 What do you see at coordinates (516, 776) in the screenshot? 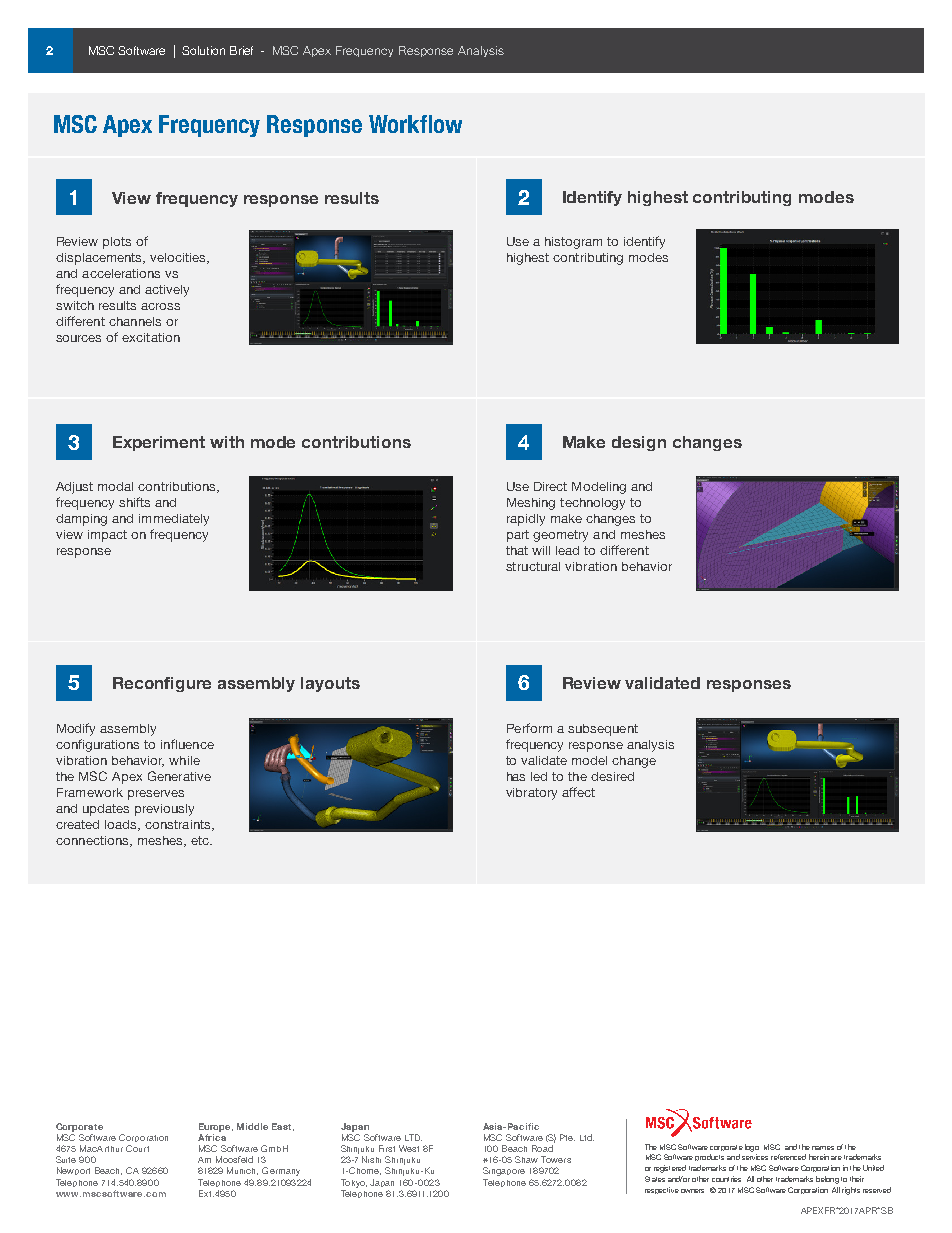
I see `has` at bounding box center [516, 776].
